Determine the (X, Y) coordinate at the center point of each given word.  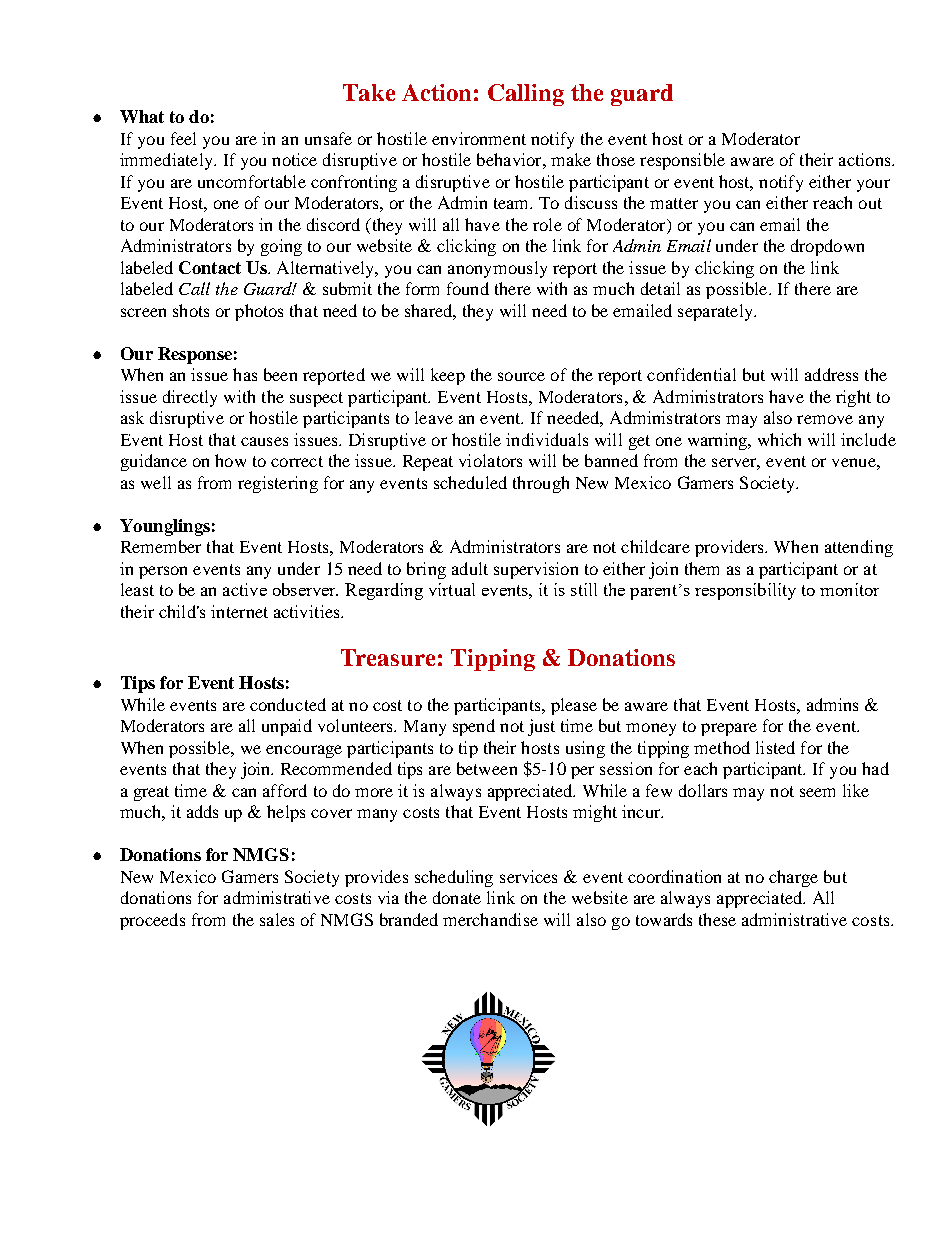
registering (278, 484)
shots (191, 310)
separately (716, 312)
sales (277, 919)
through (541, 484)
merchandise (490, 919)
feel (183, 138)
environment (479, 138)
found (468, 288)
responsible (682, 161)
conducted (288, 704)
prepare (729, 729)
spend (474, 727)
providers (731, 548)
